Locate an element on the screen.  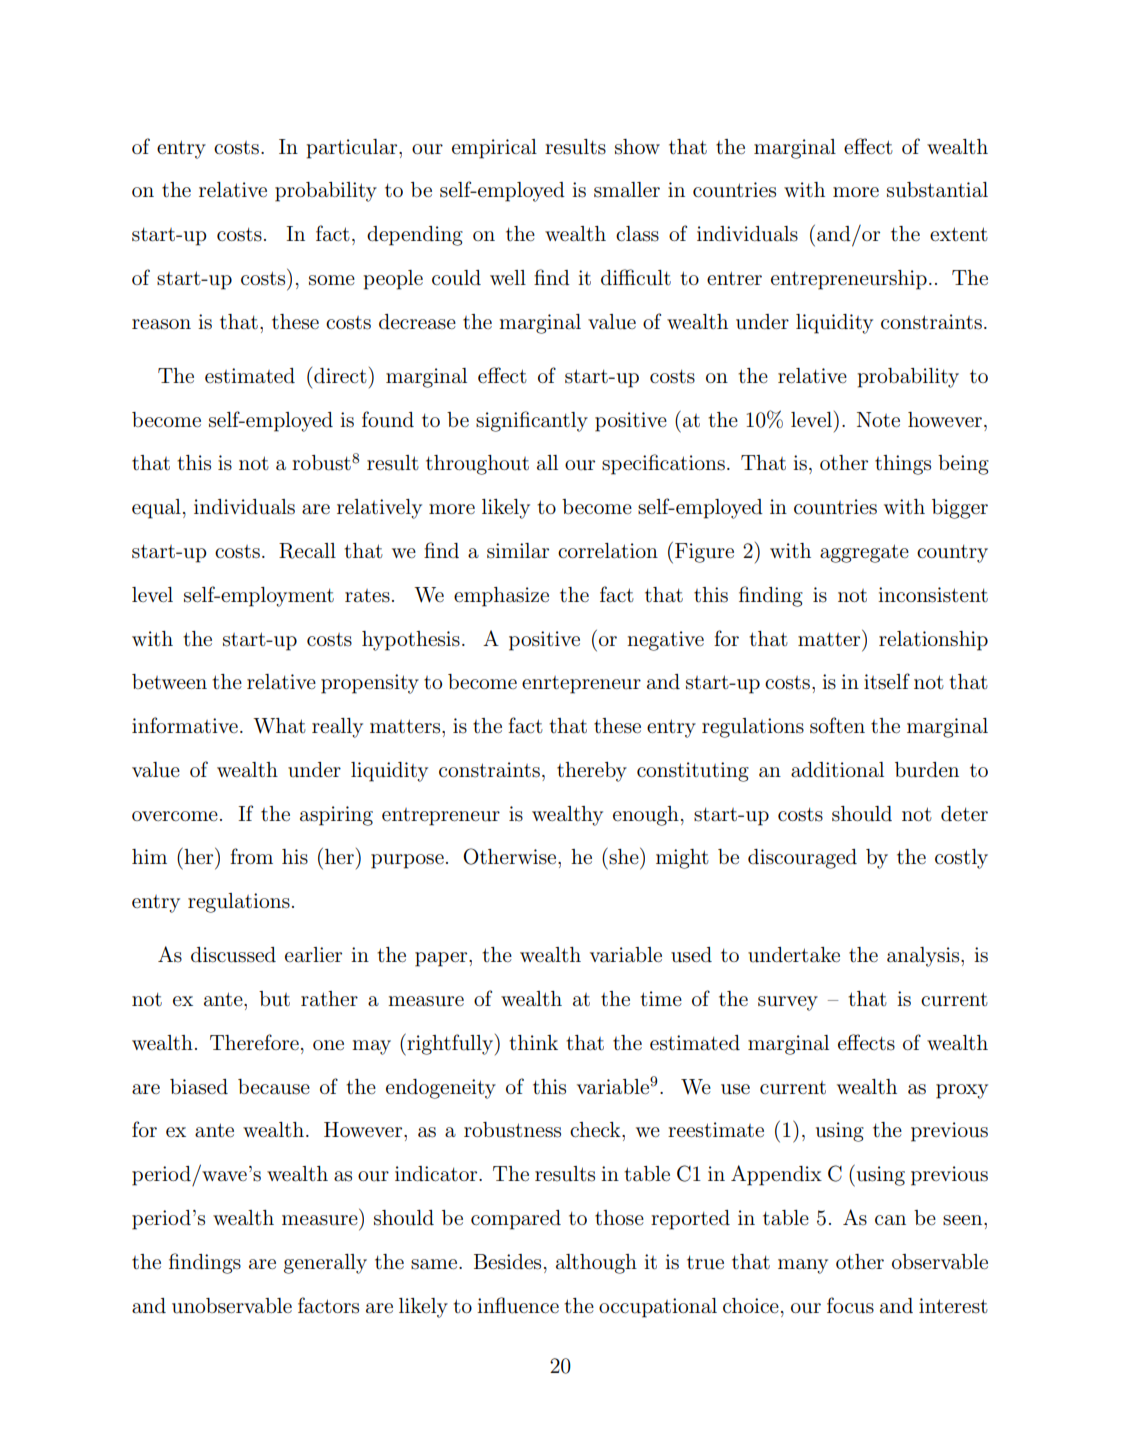
smaller is located at coordinates (627, 190).
